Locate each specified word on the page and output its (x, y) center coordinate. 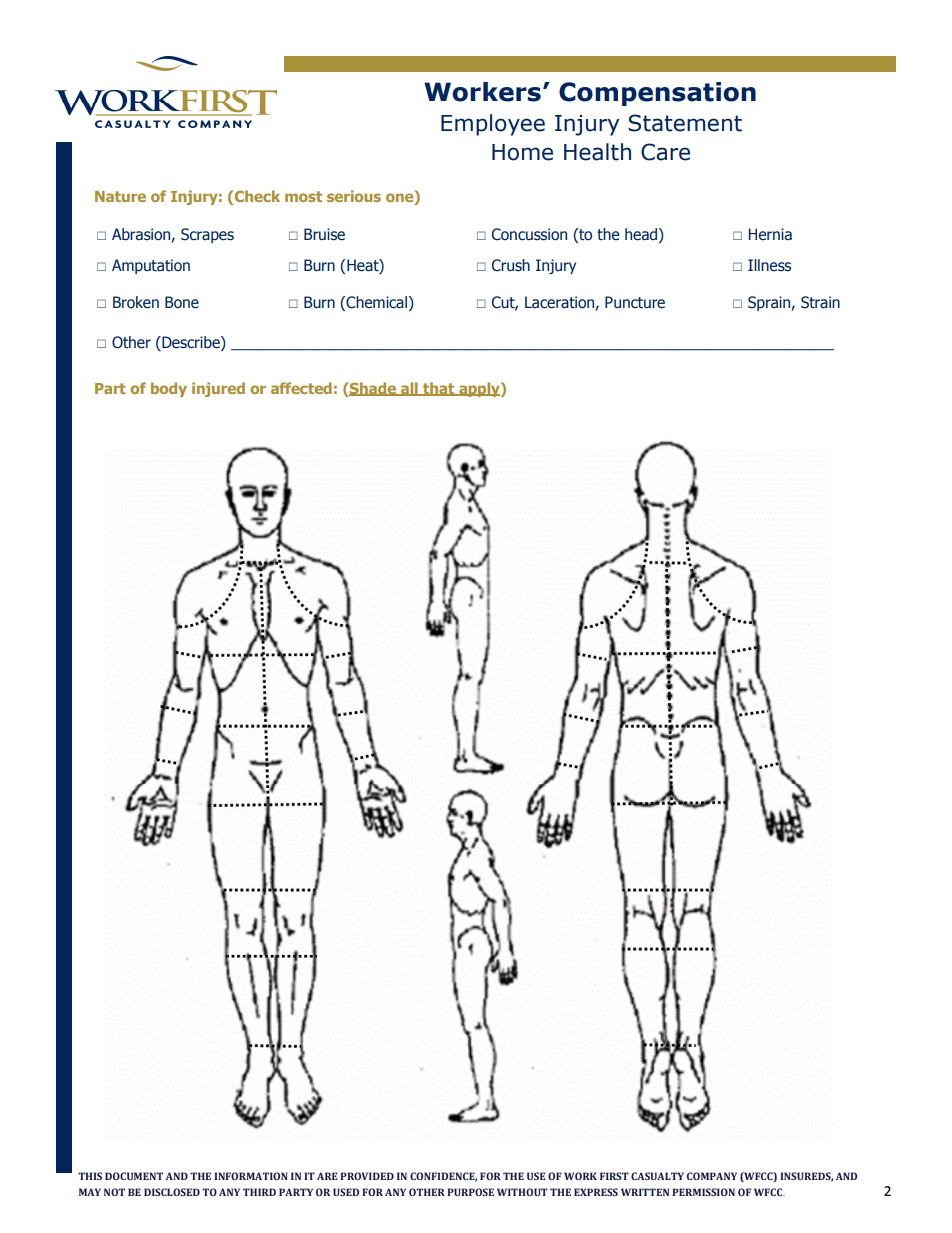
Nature (120, 196)
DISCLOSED (172, 1192)
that (439, 389)
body (169, 389)
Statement (685, 123)
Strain (820, 302)
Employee (493, 125)
